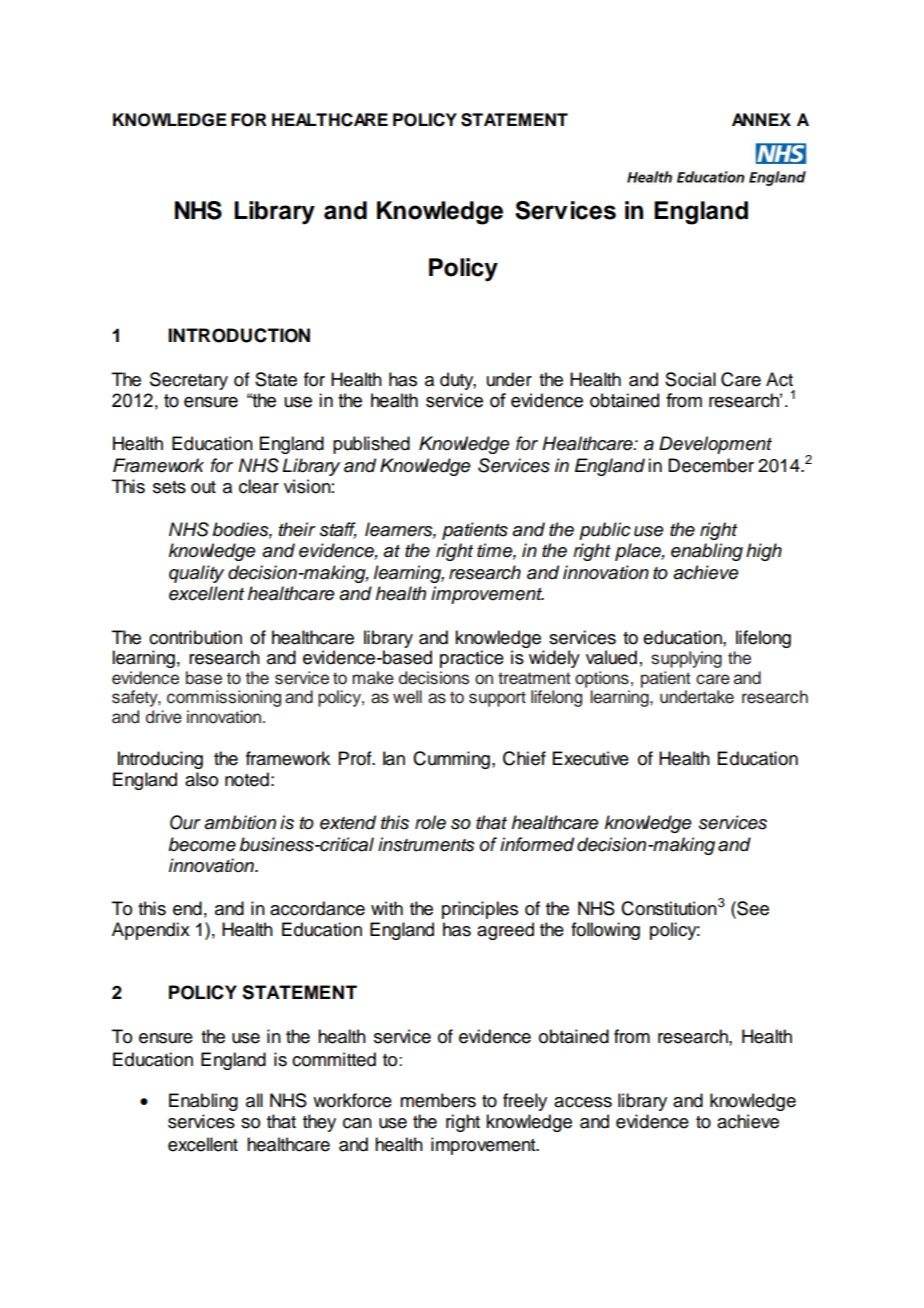 This document has height=1308, width=924. What do you see at coordinates (438, 1100) in the document?
I see `members` at bounding box center [438, 1100].
